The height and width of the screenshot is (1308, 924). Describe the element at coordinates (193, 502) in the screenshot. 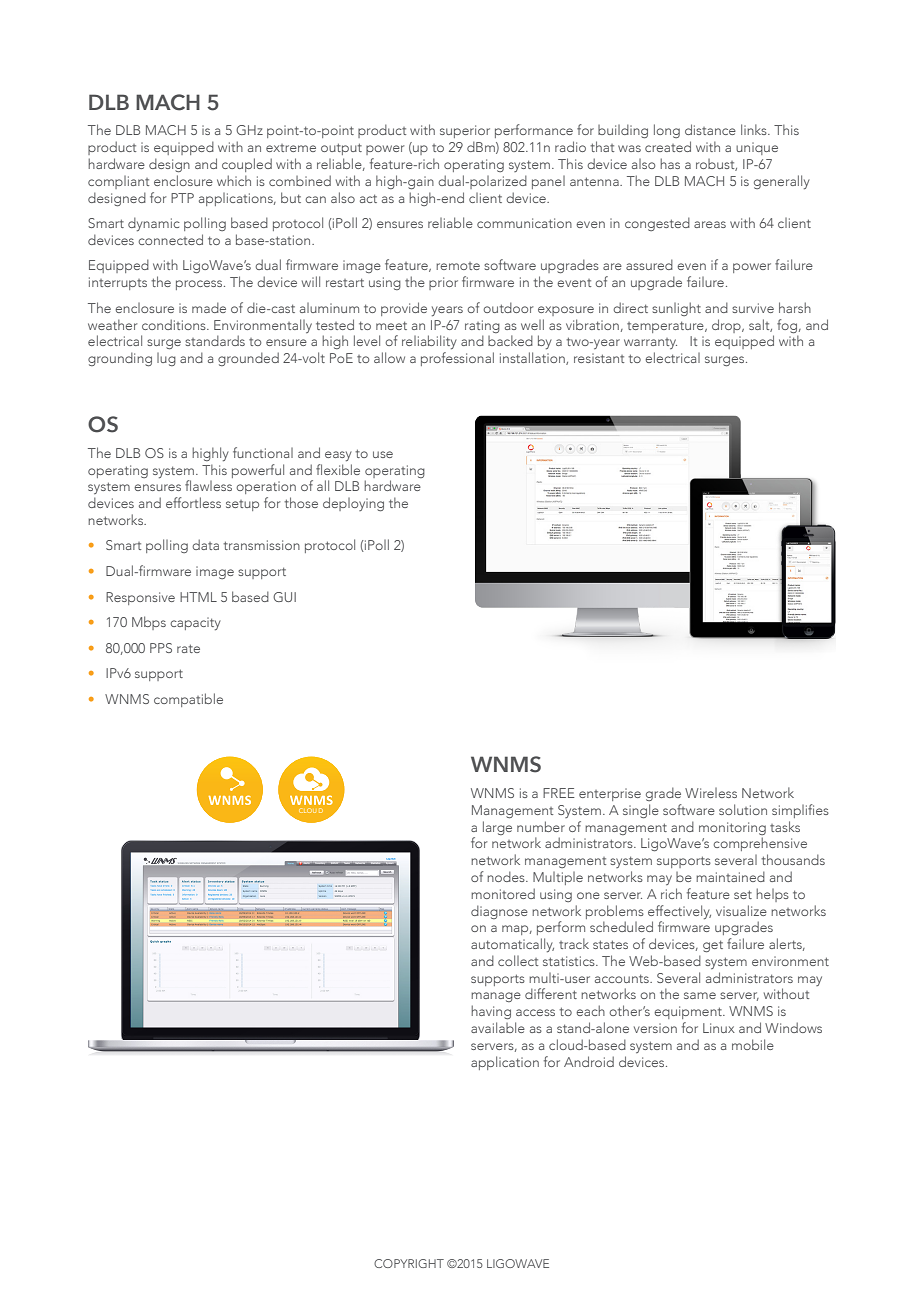

I see `effortless` at that location.
